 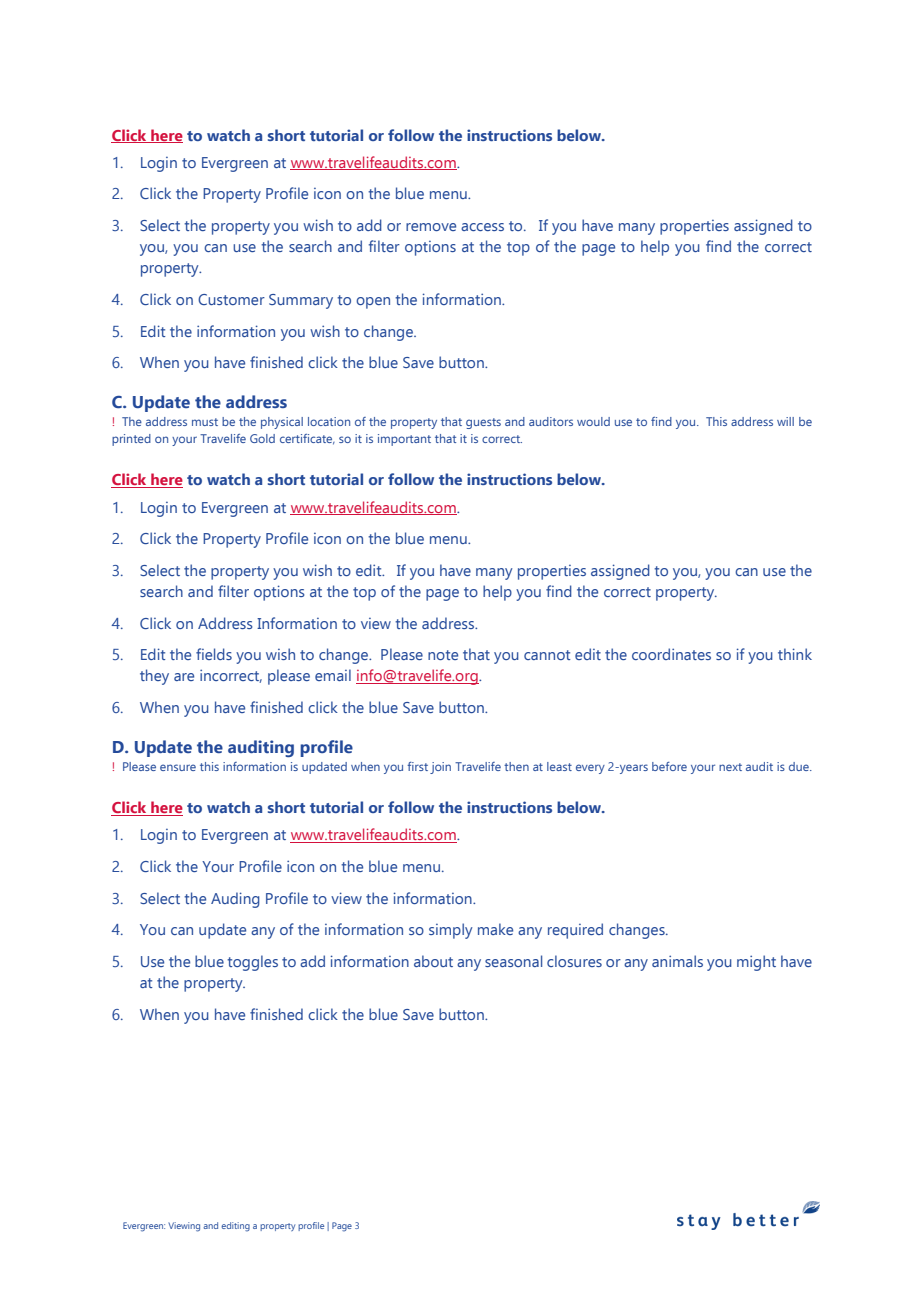 I want to click on note, so click(x=443, y=655).
